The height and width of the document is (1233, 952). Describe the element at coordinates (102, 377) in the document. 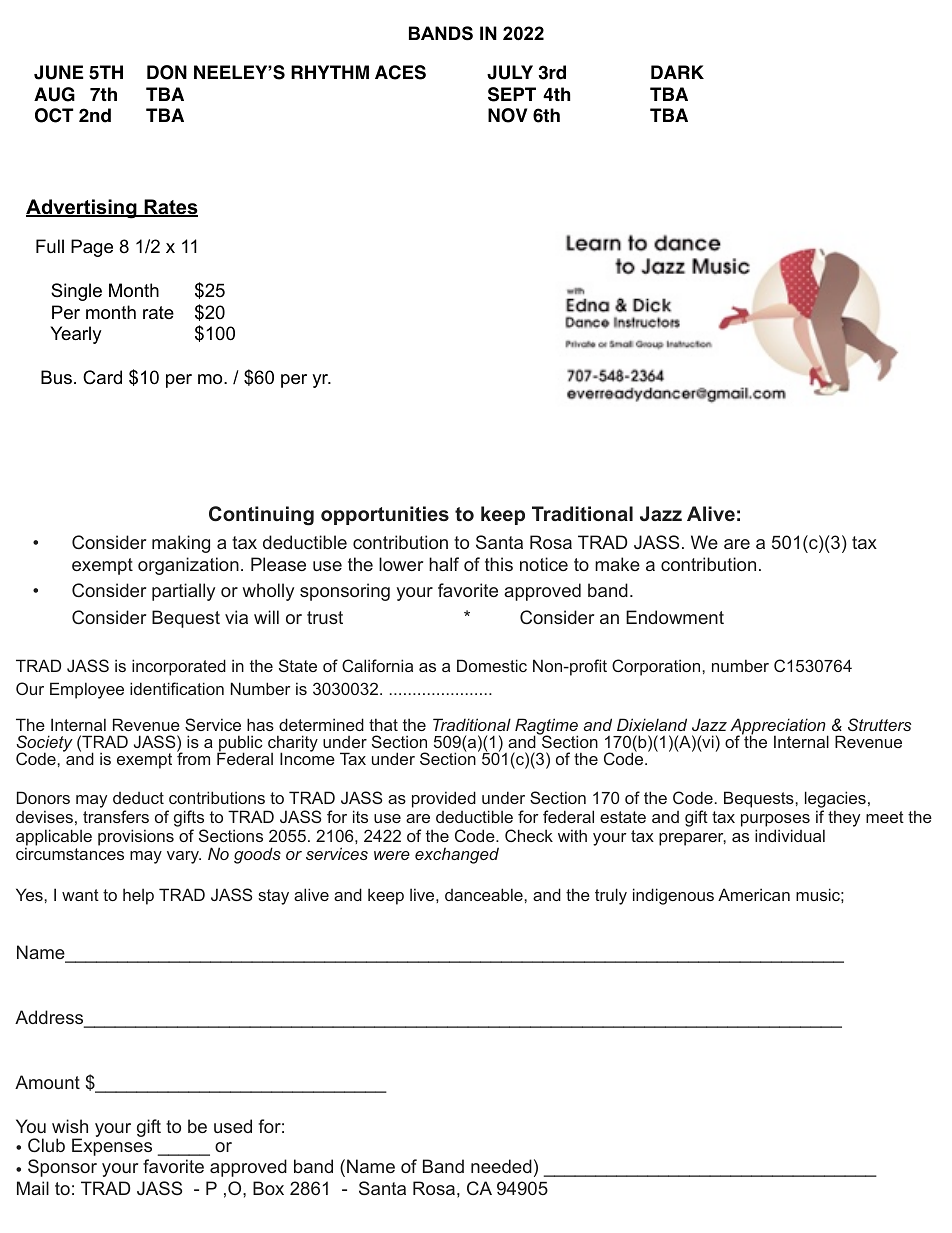

I see `Card` at that location.
